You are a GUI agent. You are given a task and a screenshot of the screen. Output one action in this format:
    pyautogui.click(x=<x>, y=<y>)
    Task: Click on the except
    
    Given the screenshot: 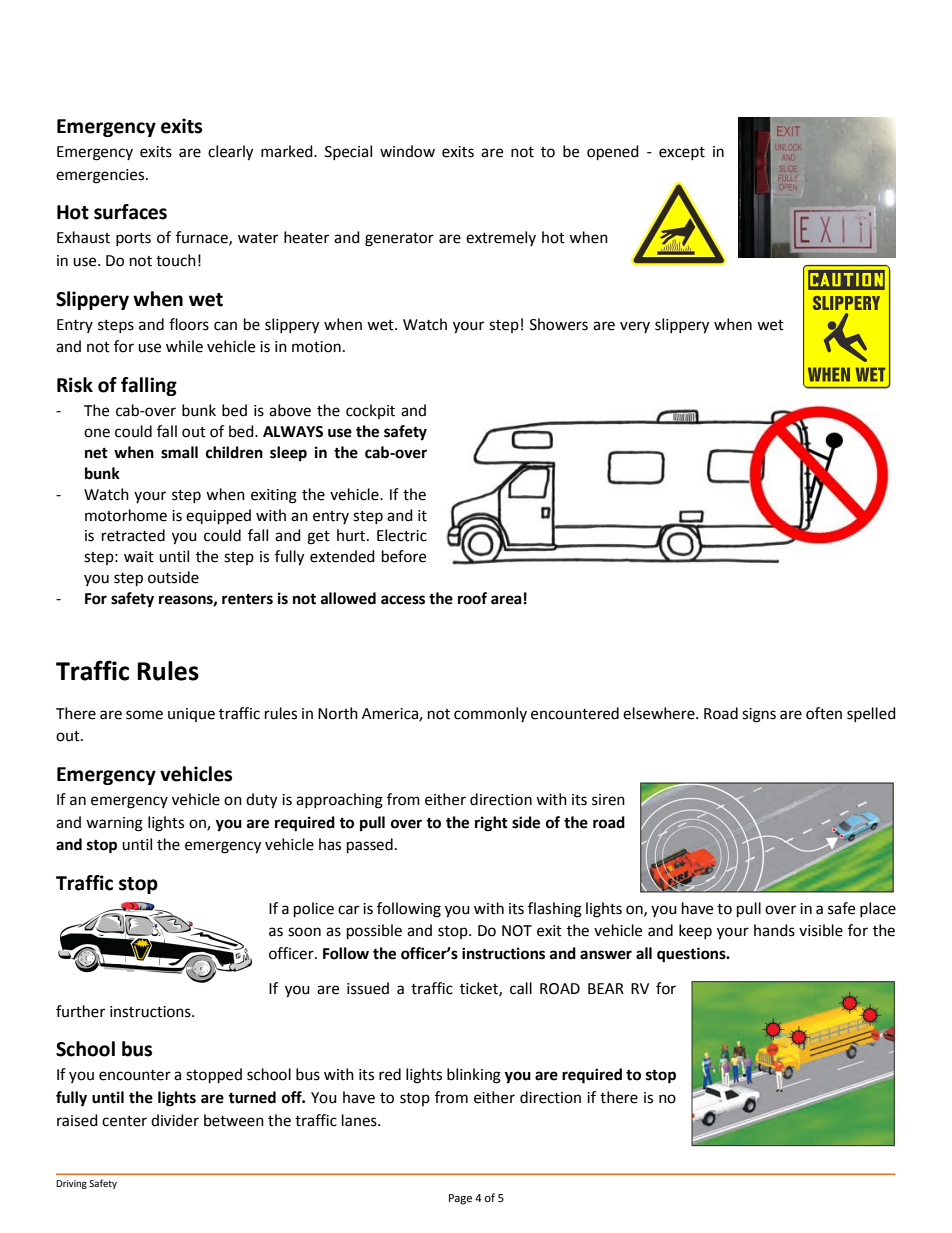 What is the action you would take?
    pyautogui.click(x=682, y=153)
